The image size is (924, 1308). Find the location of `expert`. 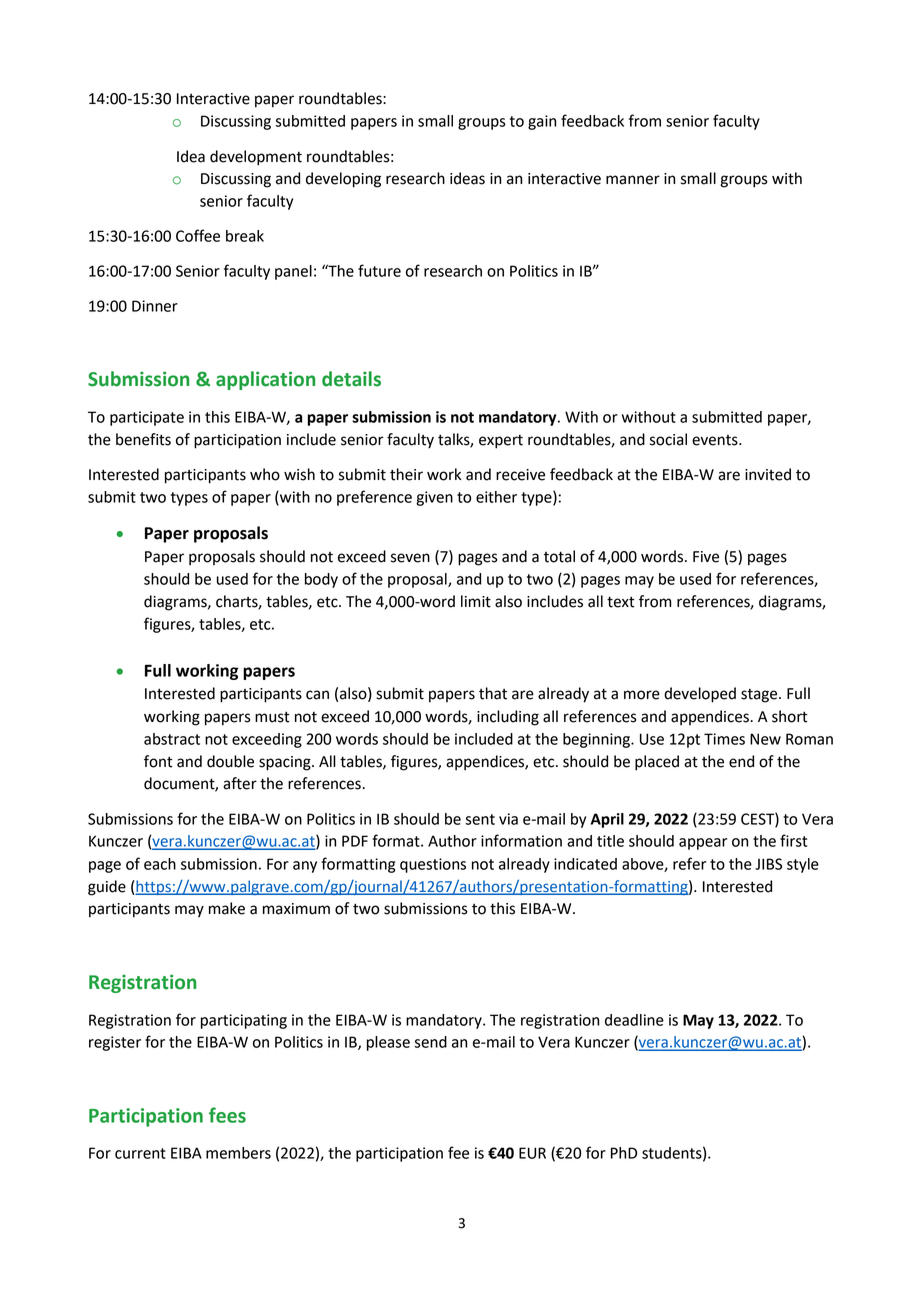

expert is located at coordinates (501, 442).
